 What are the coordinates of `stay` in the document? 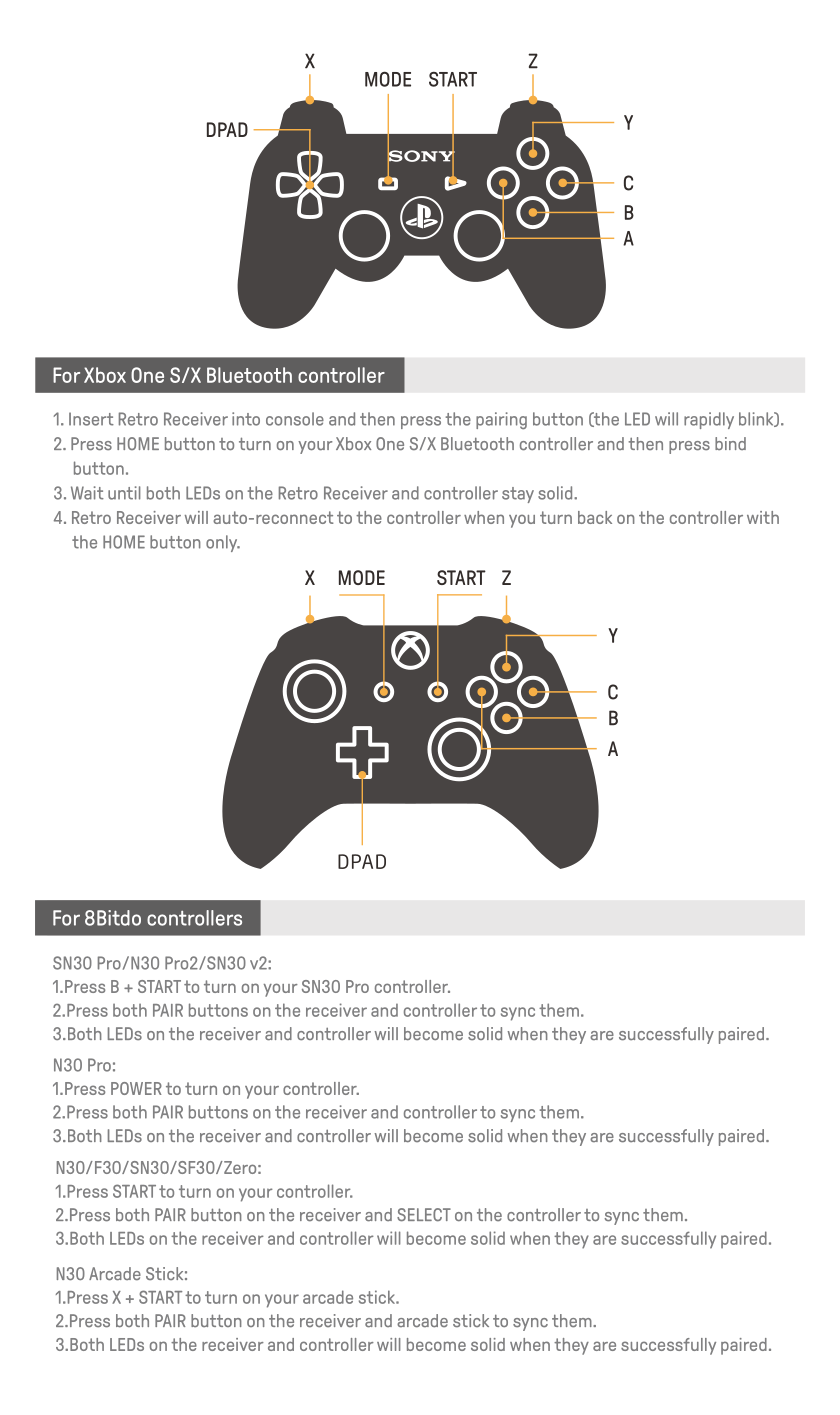 It's located at (518, 495).
